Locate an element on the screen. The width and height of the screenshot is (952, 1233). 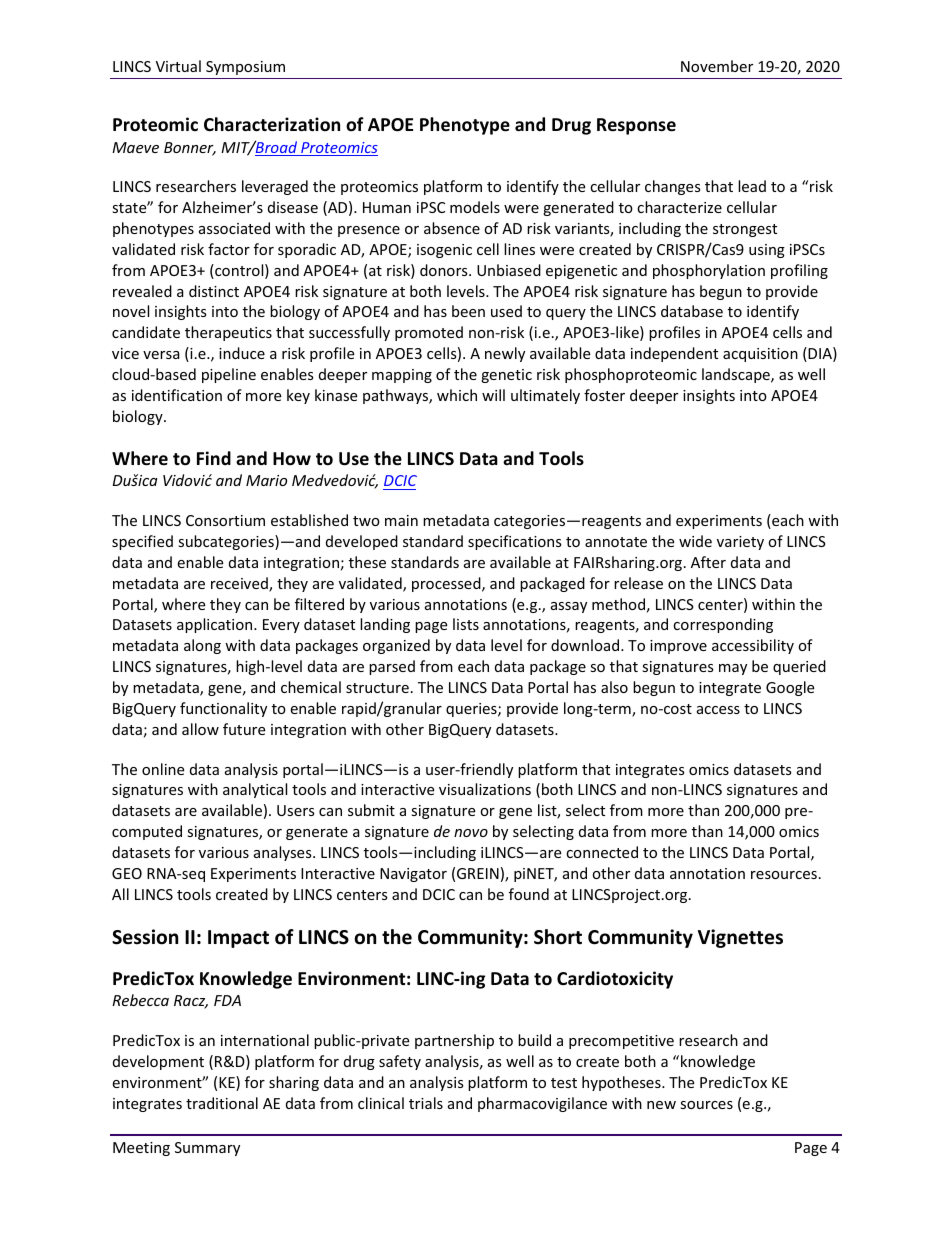
Google is located at coordinates (790, 688).
